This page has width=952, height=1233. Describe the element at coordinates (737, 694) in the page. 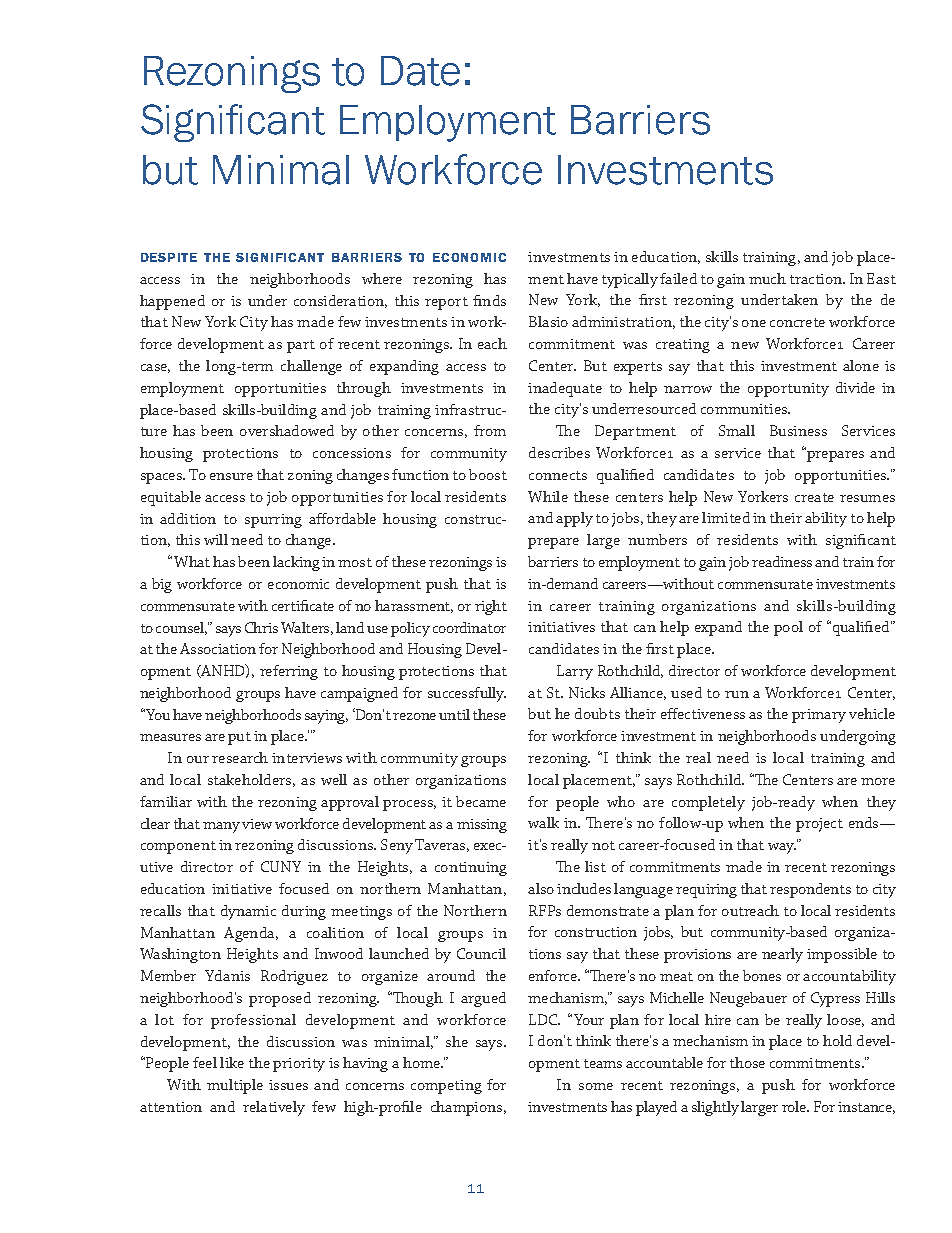

I see `run` at that location.
